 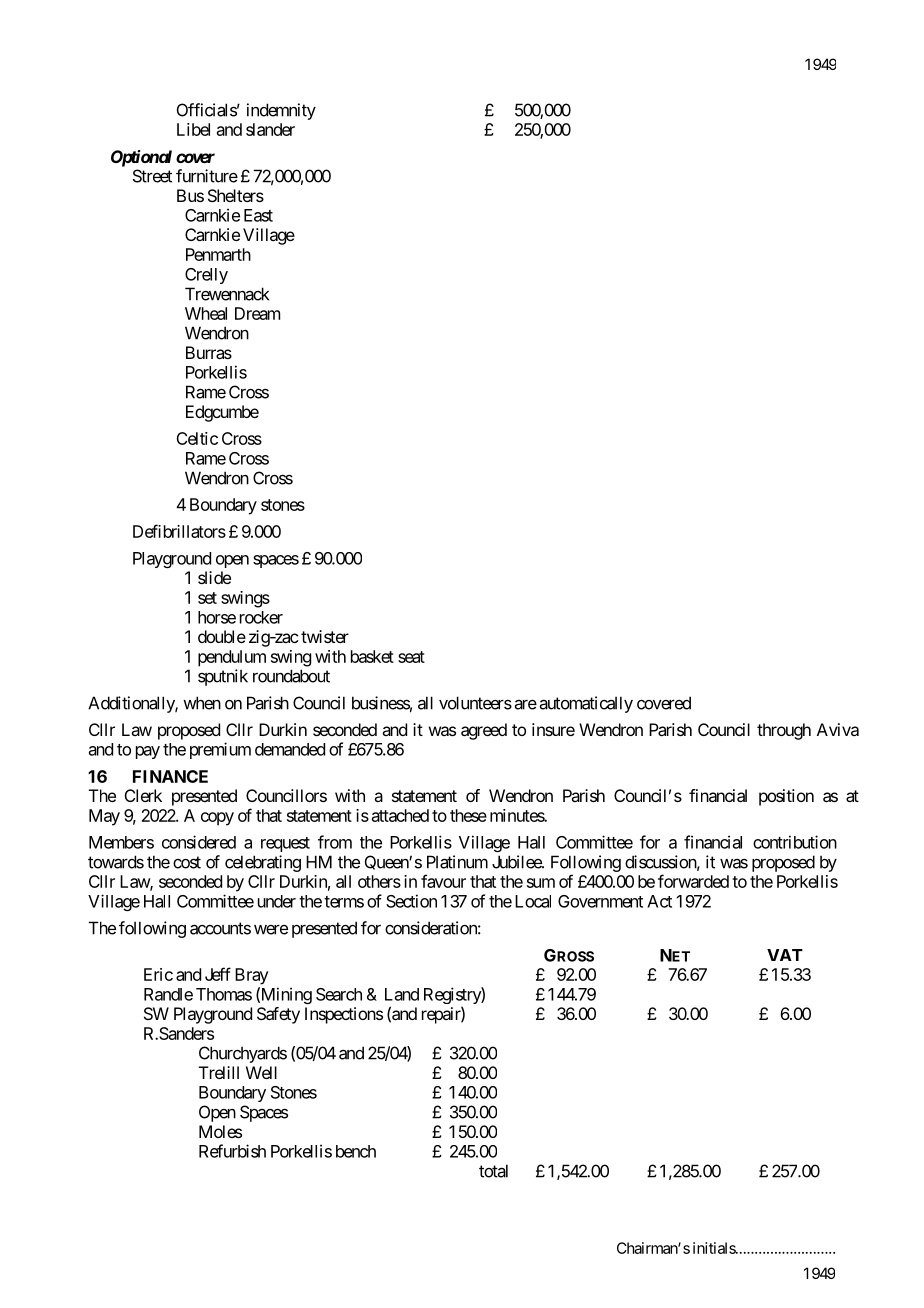 What do you see at coordinates (784, 731) in the image?
I see `through` at bounding box center [784, 731].
